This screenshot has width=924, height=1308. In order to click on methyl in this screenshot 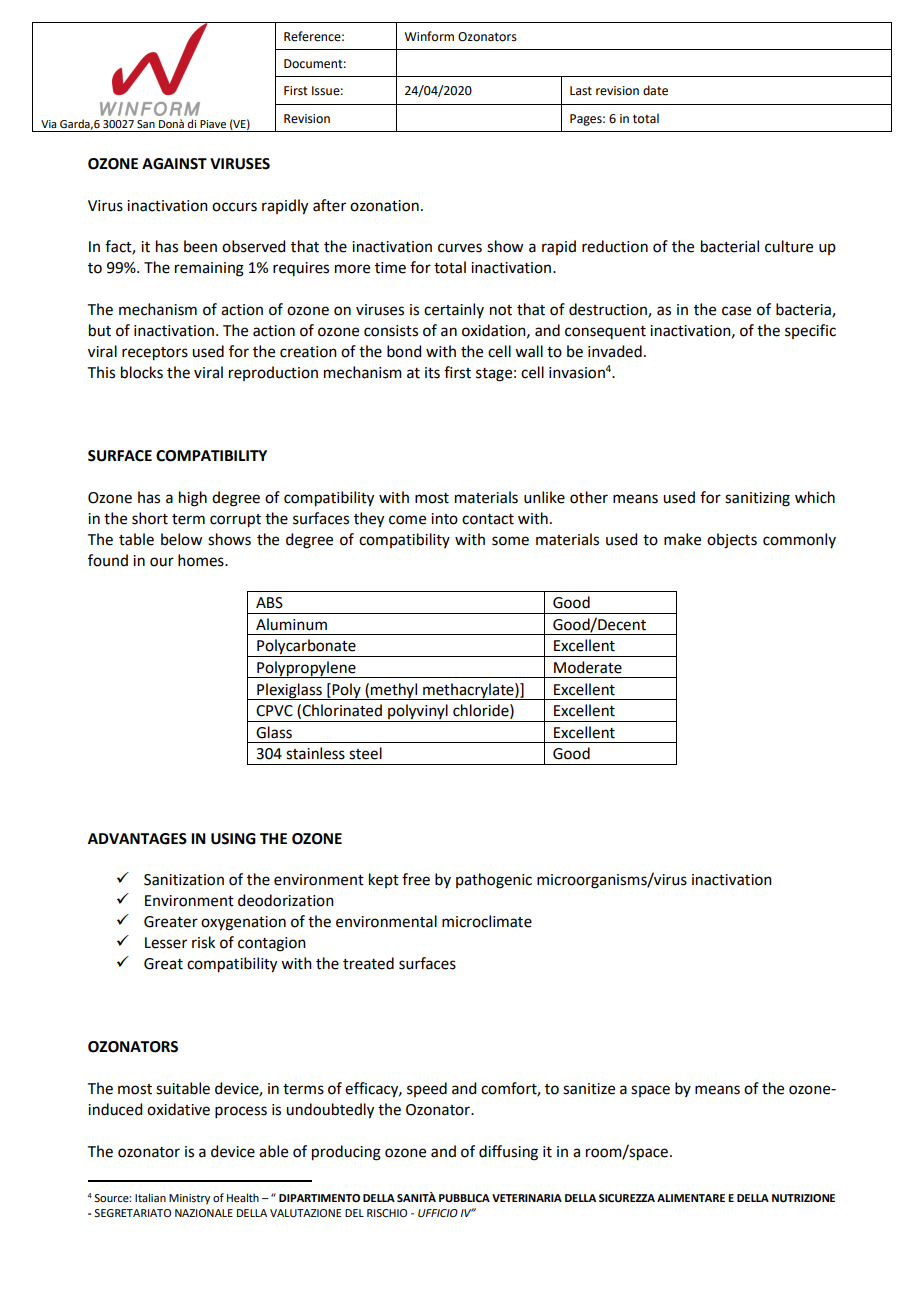, I will do `click(394, 691)`.
